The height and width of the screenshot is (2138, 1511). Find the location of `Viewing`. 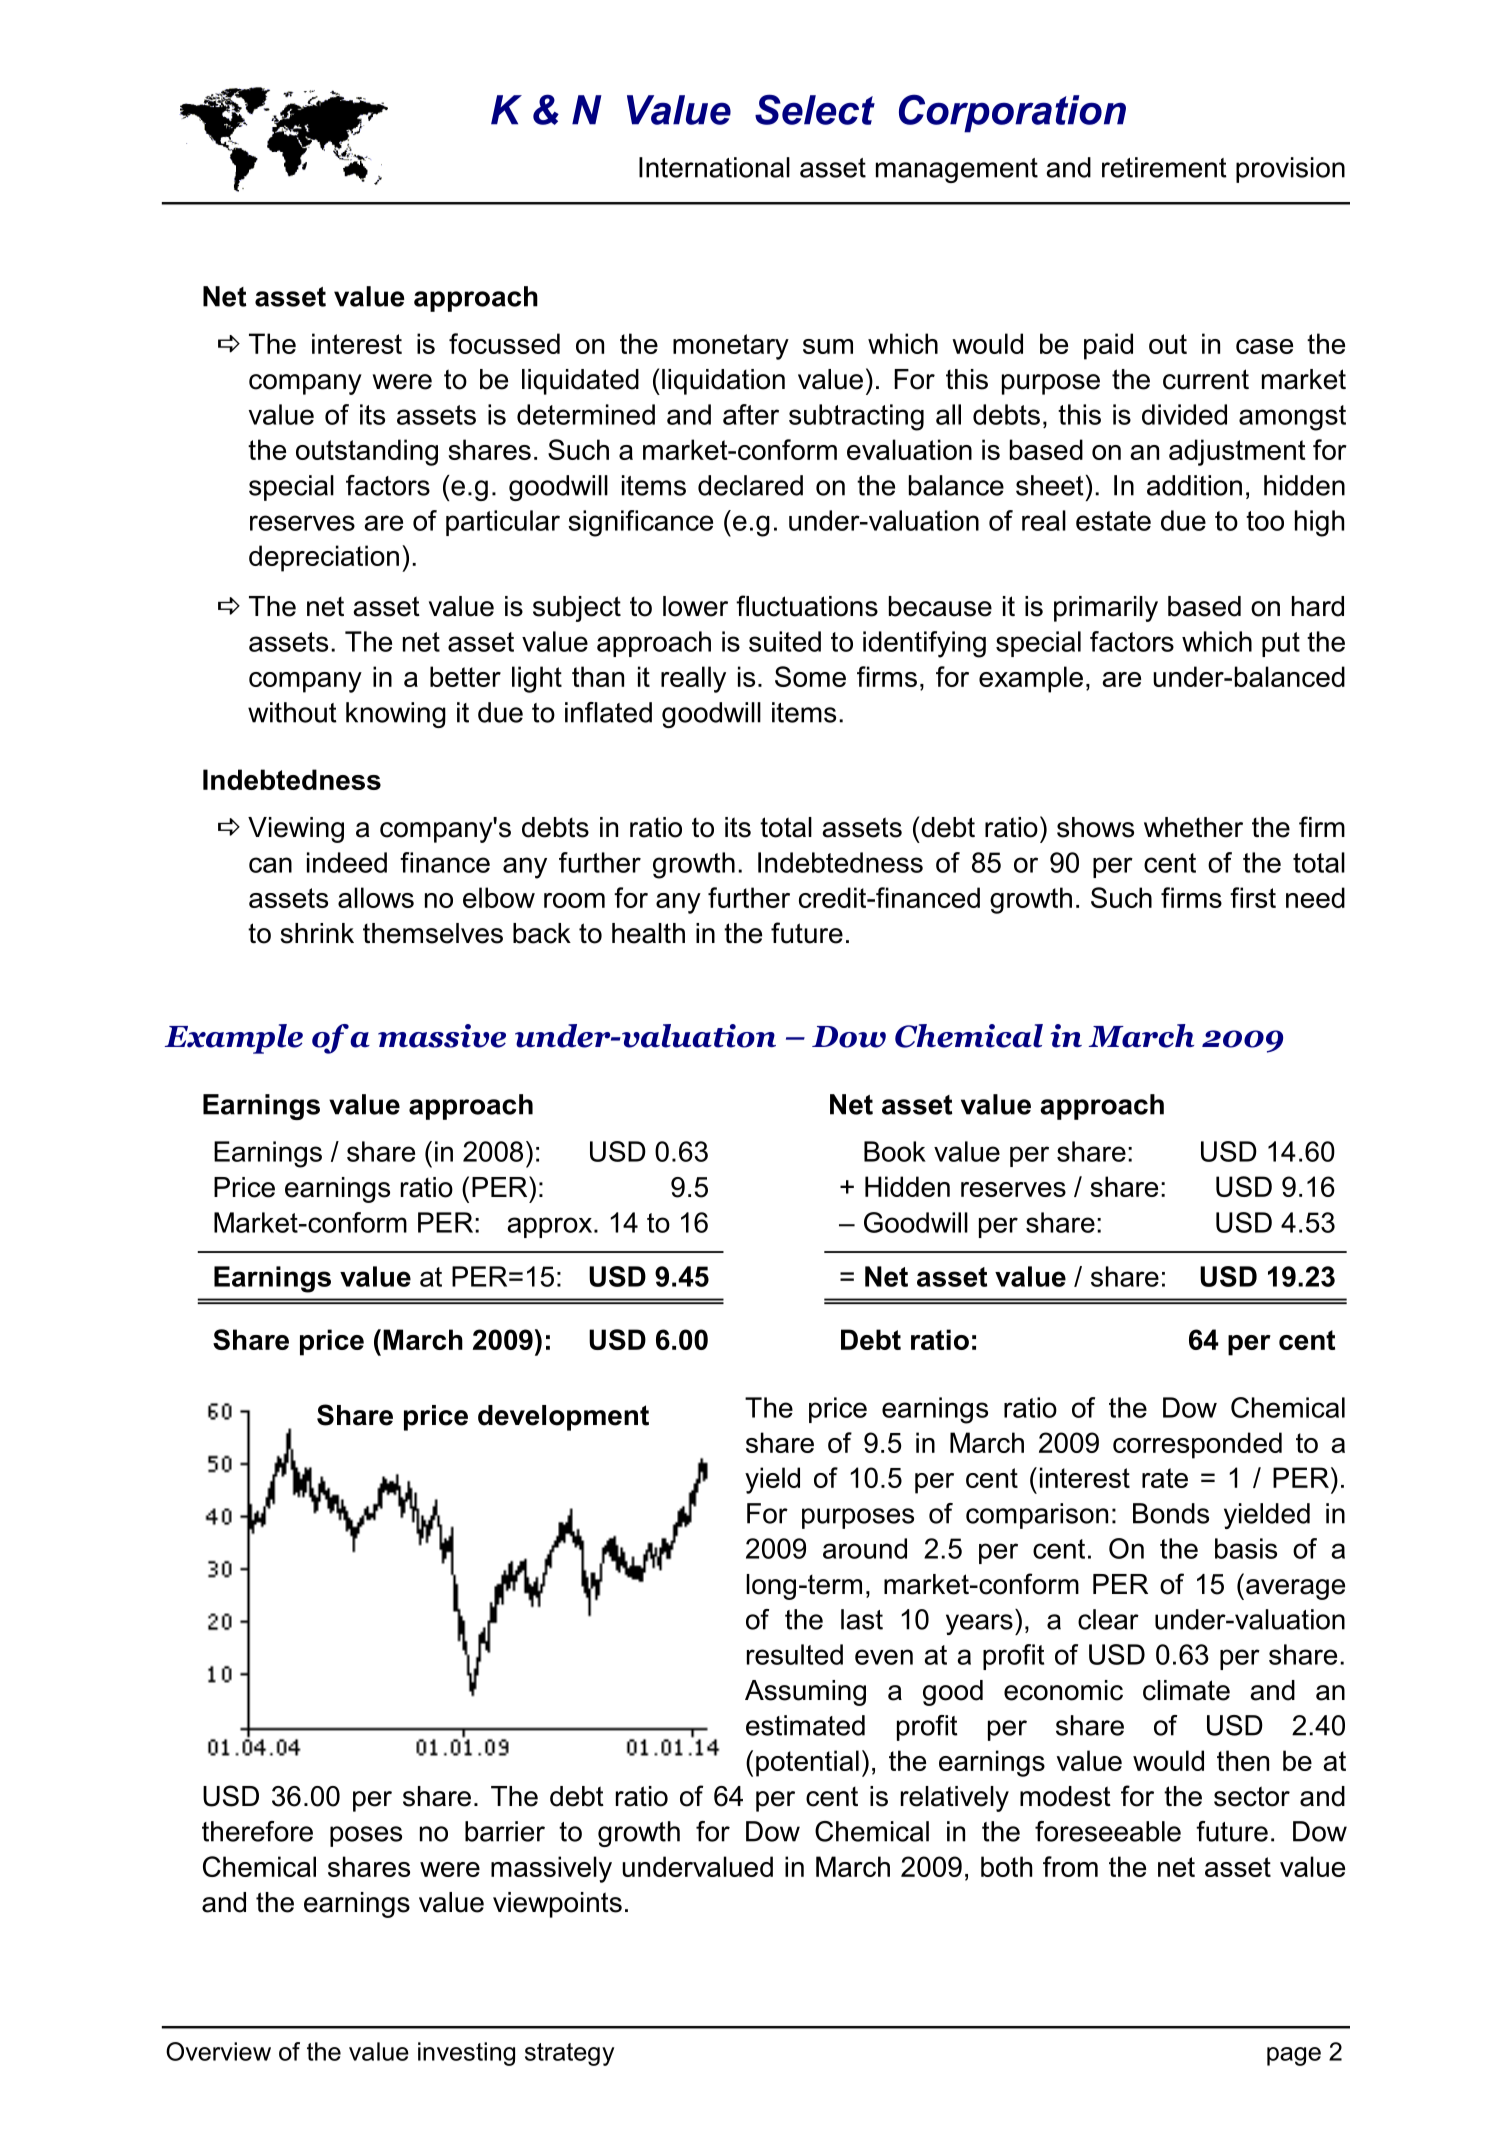

Viewing is located at coordinates (296, 830).
